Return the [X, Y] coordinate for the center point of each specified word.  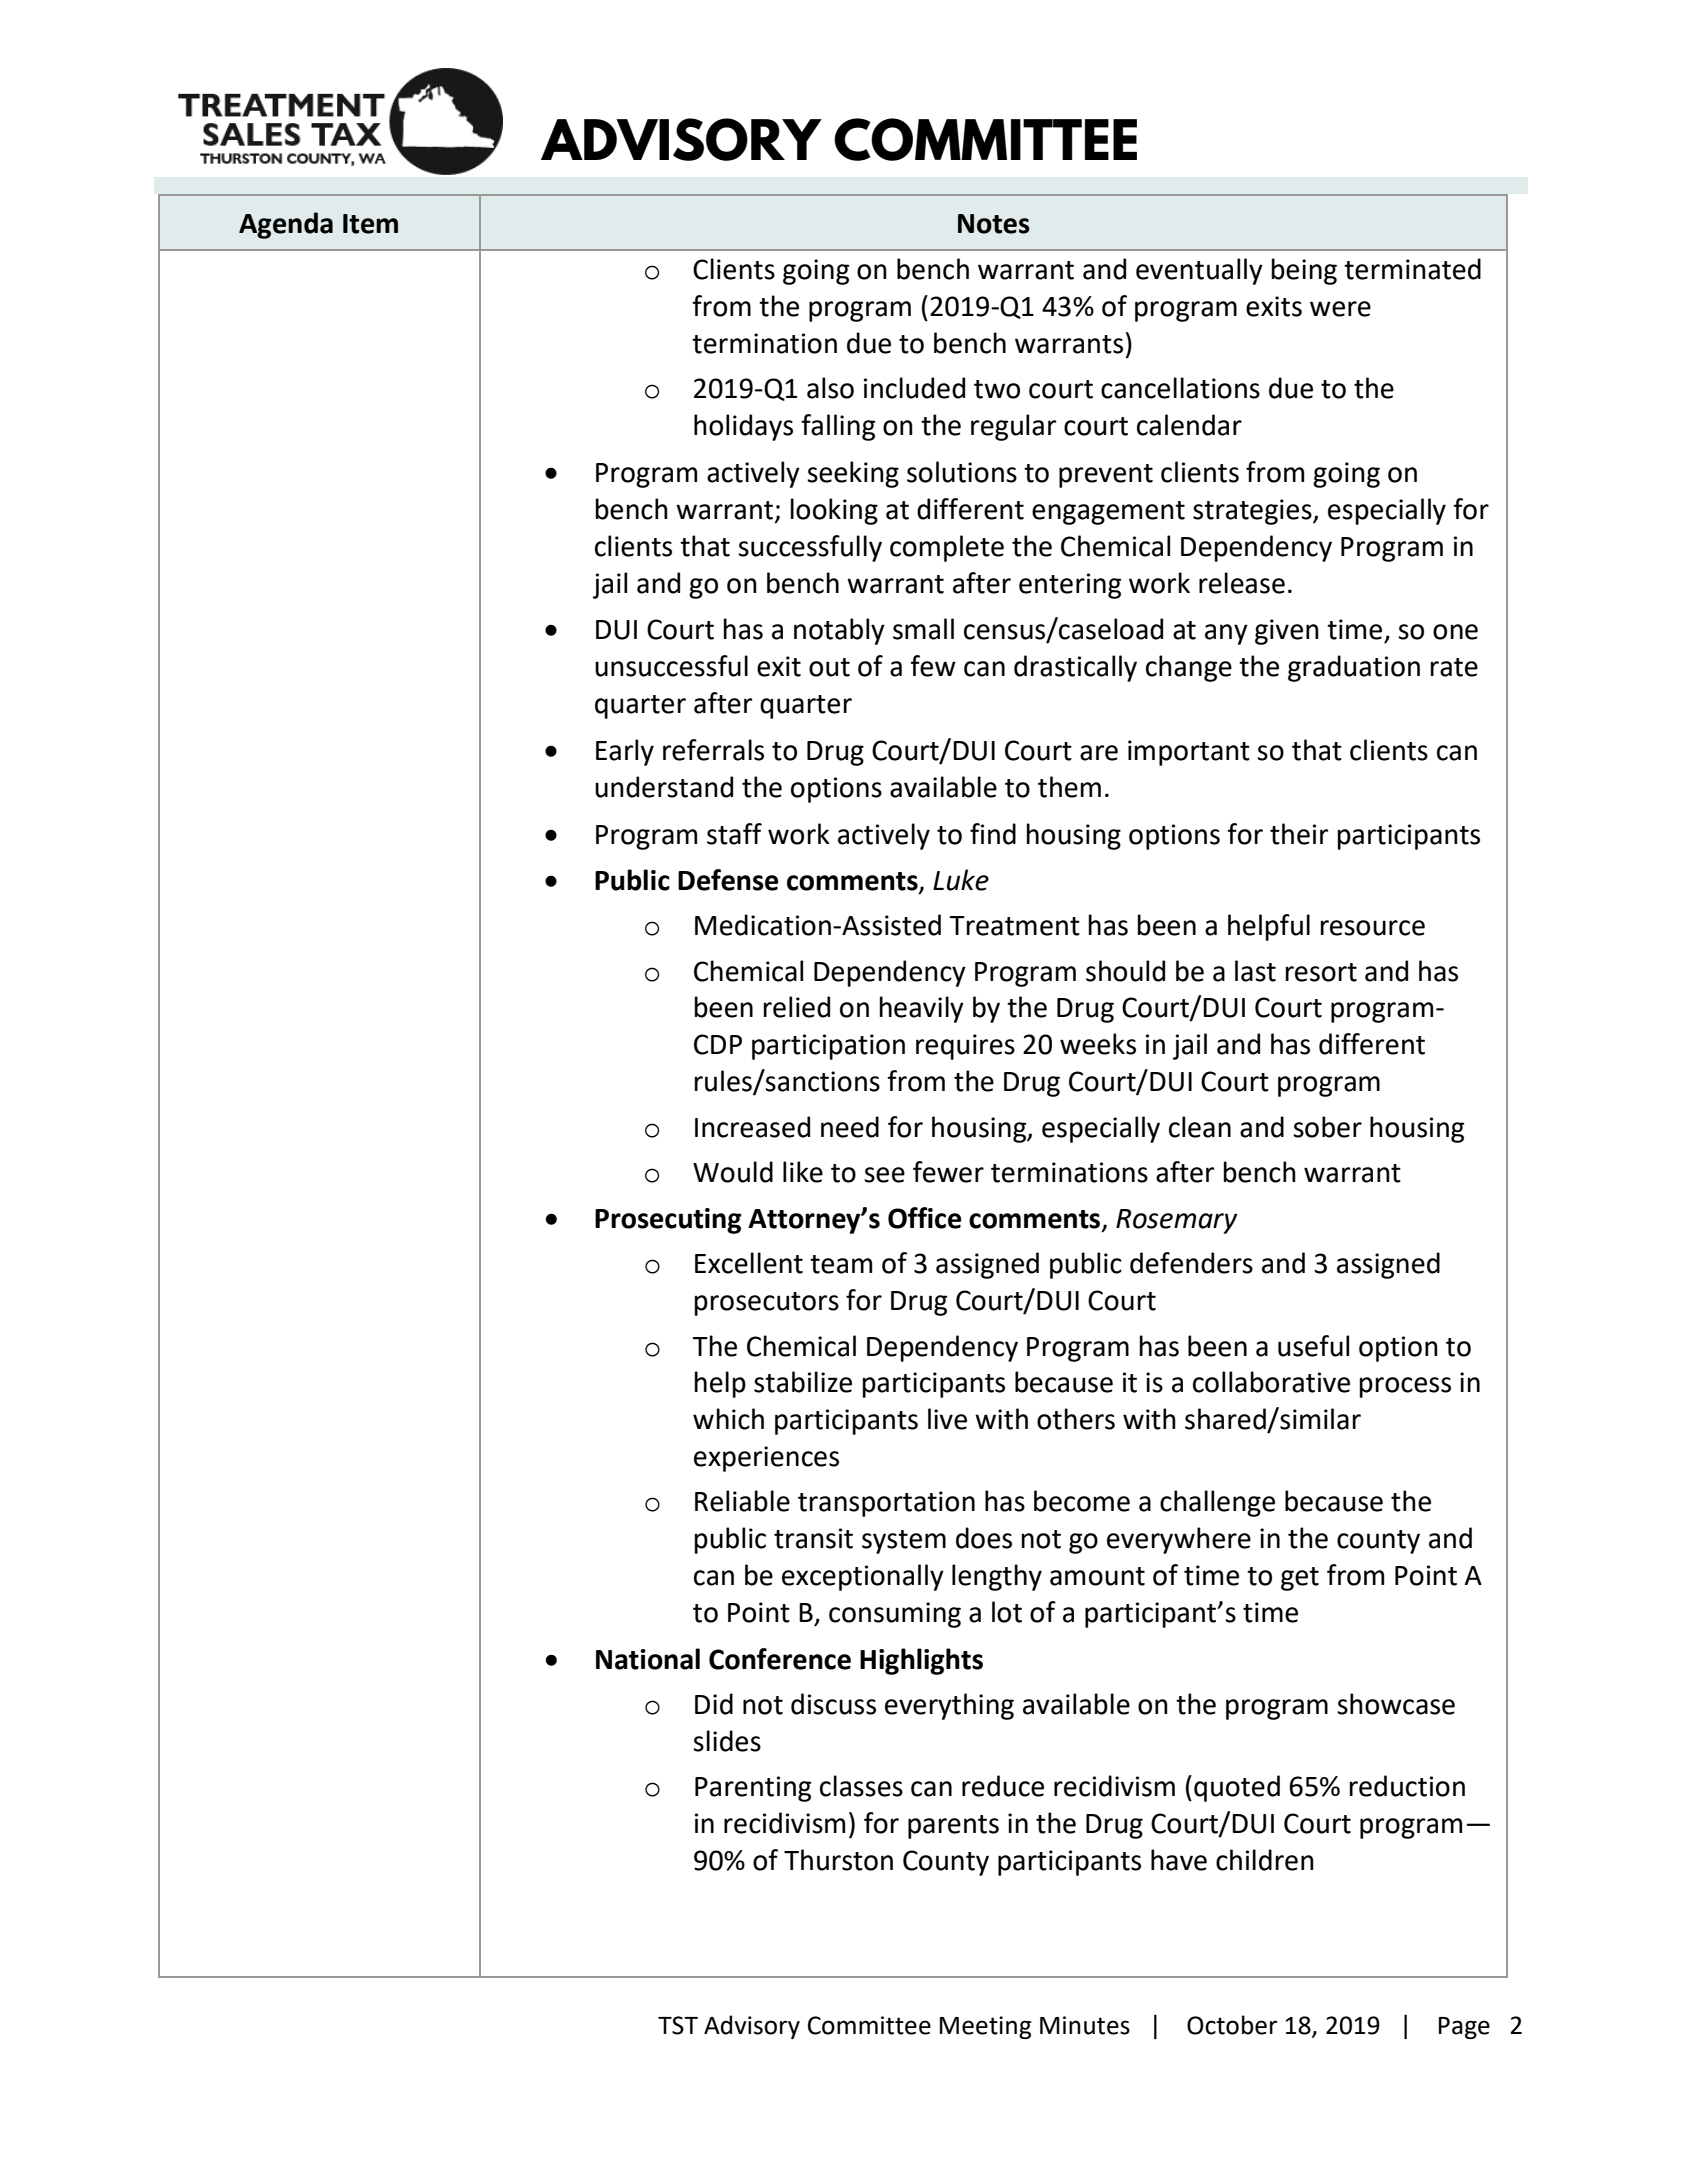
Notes [994, 224]
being [1304, 271]
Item [370, 224]
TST [678, 2025]
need [850, 1127]
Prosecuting [668, 1221]
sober [1327, 1127]
